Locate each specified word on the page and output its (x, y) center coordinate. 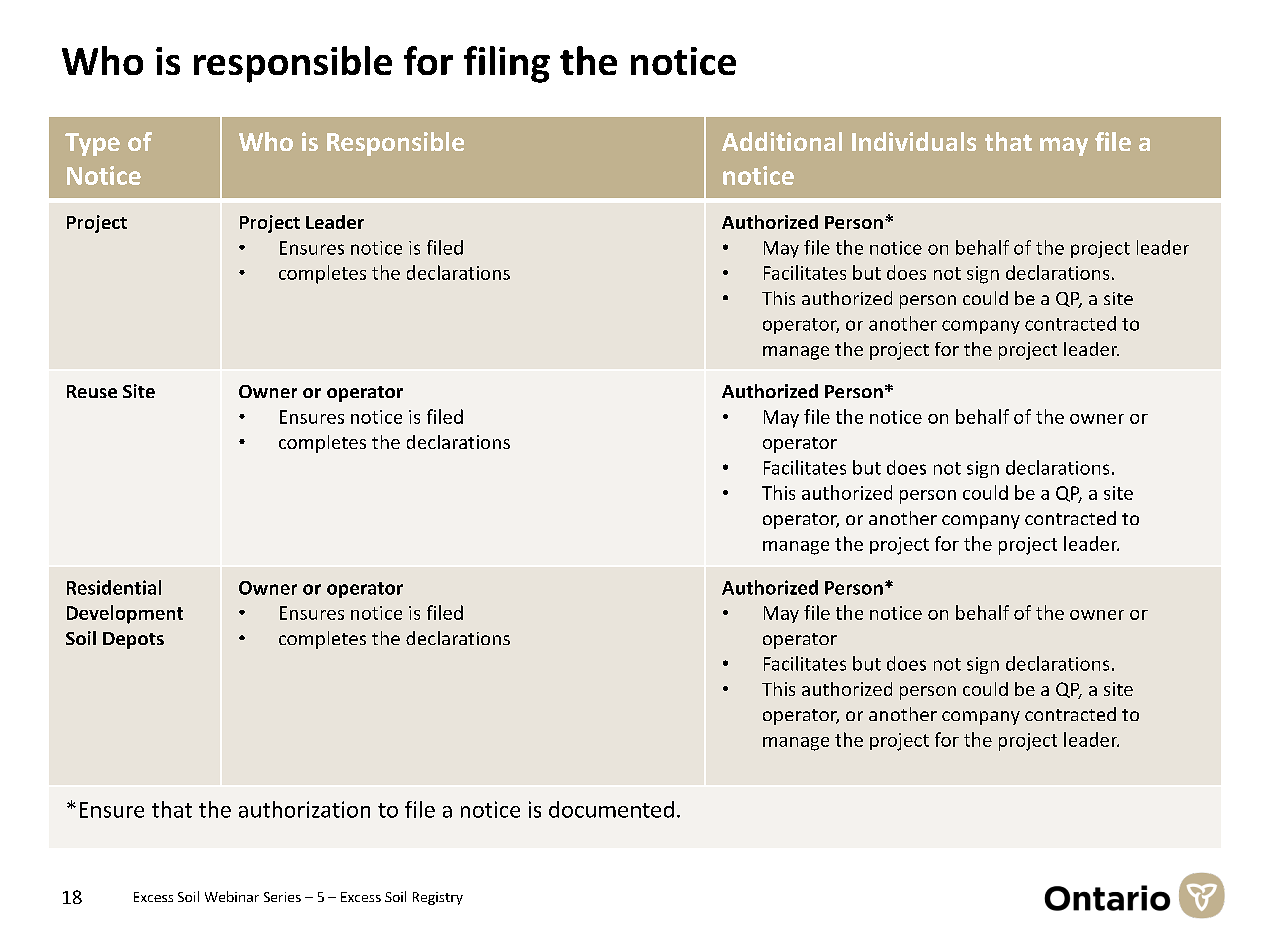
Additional (782, 141)
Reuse (92, 391)
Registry (438, 898)
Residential (114, 587)
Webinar (232, 896)
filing (507, 64)
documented (611, 809)
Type (92, 144)
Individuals (914, 141)
